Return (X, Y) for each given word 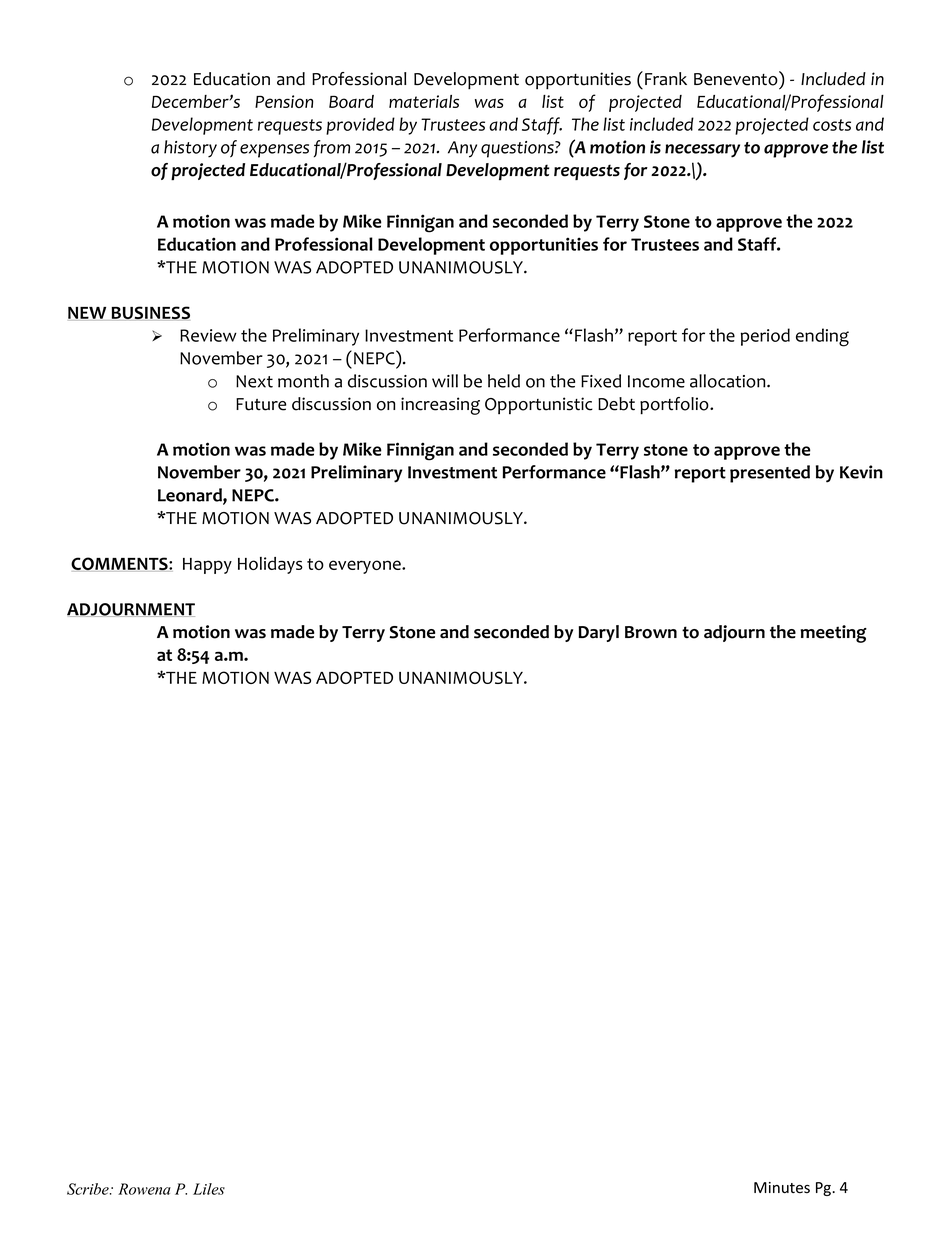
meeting (833, 634)
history (190, 149)
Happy (207, 566)
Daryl (599, 633)
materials (424, 101)
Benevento (737, 78)
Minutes (782, 1188)
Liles (209, 1189)
